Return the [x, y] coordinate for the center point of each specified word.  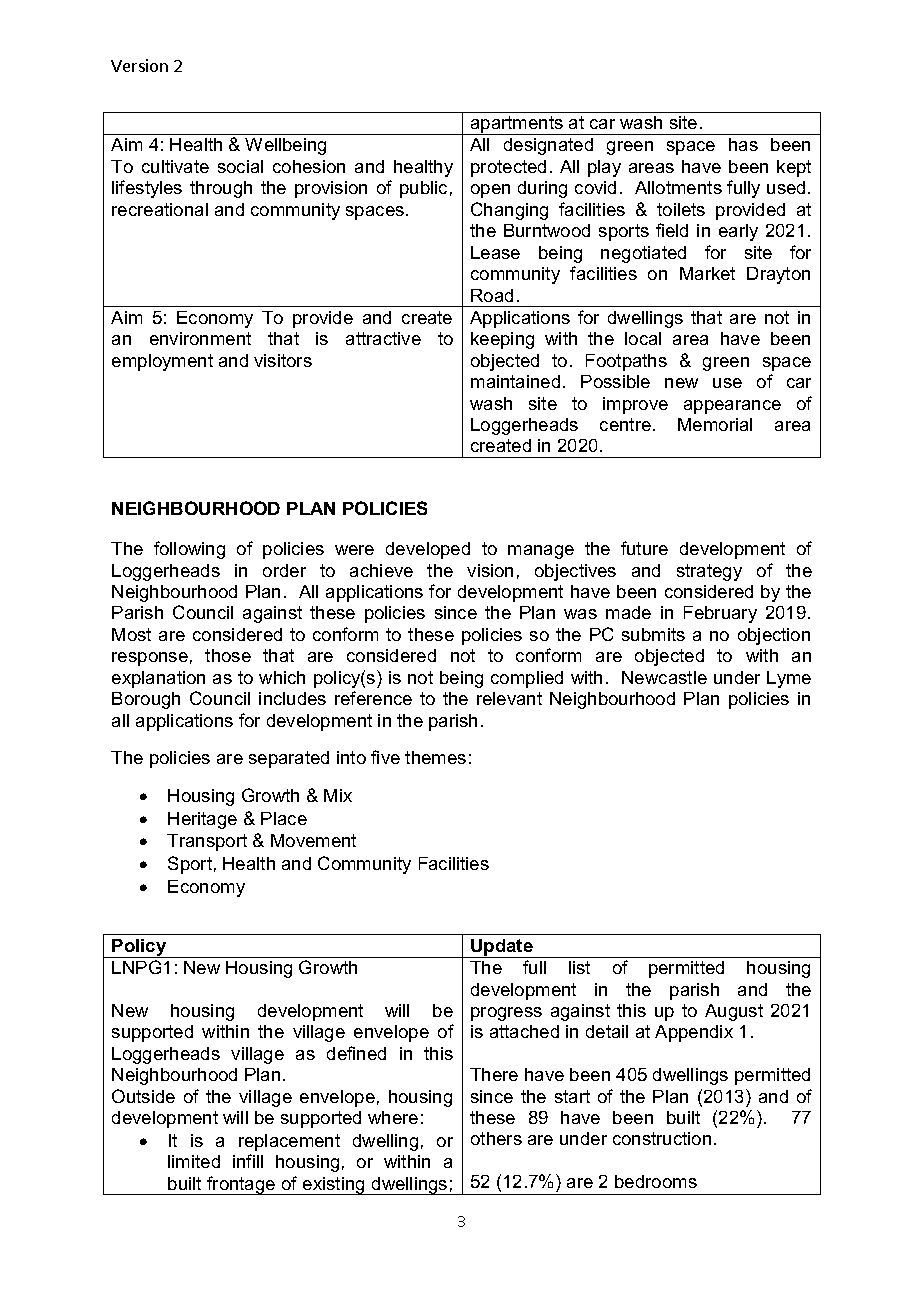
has [743, 144]
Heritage [202, 820]
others [496, 1138]
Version [139, 65]
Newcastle [664, 677]
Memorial [715, 424]
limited [194, 1161]
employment [162, 362]
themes [435, 757]
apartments [517, 125]
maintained [515, 381]
